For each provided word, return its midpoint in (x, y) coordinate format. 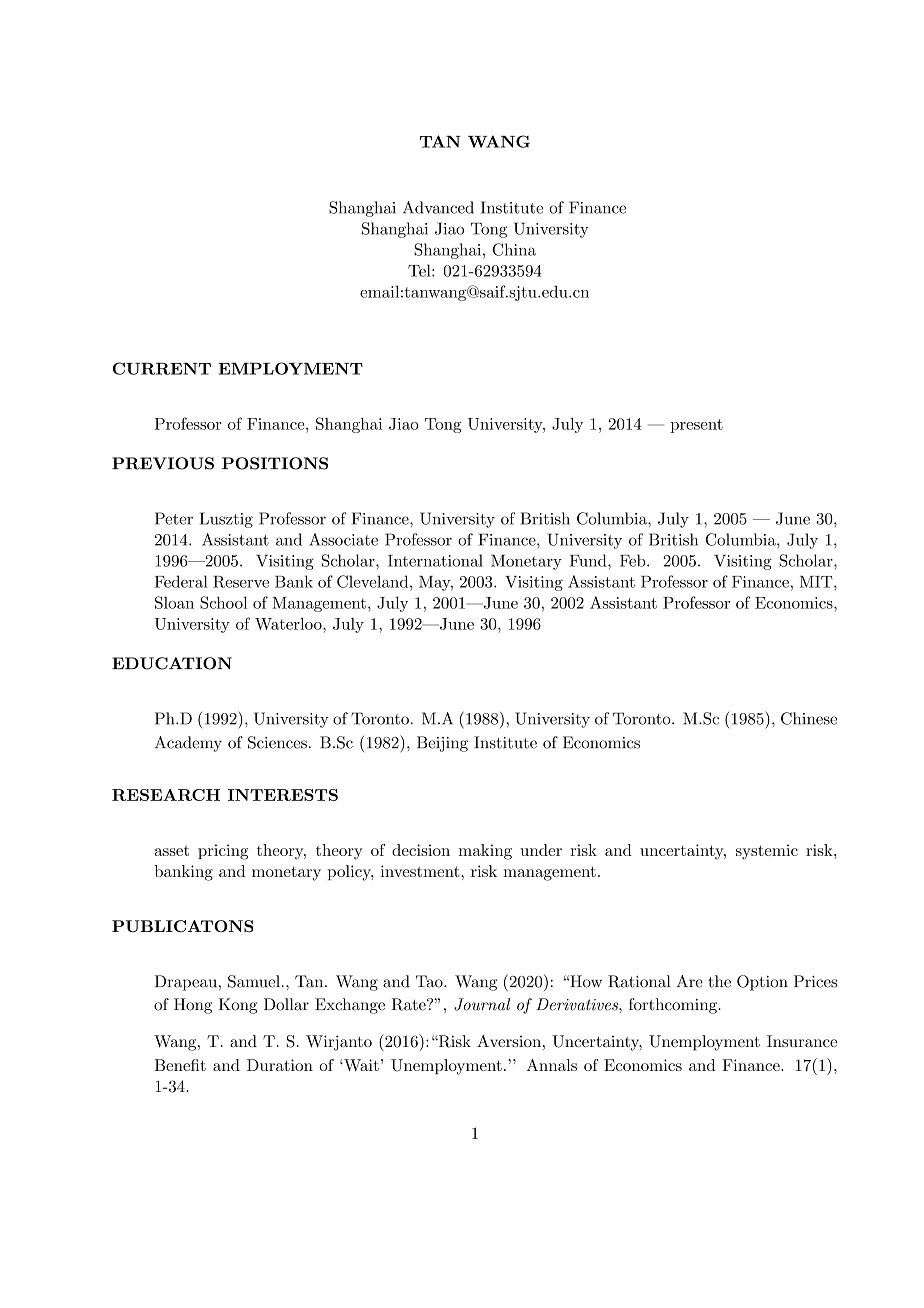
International (435, 560)
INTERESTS (283, 795)
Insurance (802, 1041)
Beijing (442, 744)
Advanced (438, 207)
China (514, 249)
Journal (482, 1004)
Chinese (809, 718)
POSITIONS (275, 463)
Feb (634, 560)
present (696, 426)
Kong (238, 1006)
